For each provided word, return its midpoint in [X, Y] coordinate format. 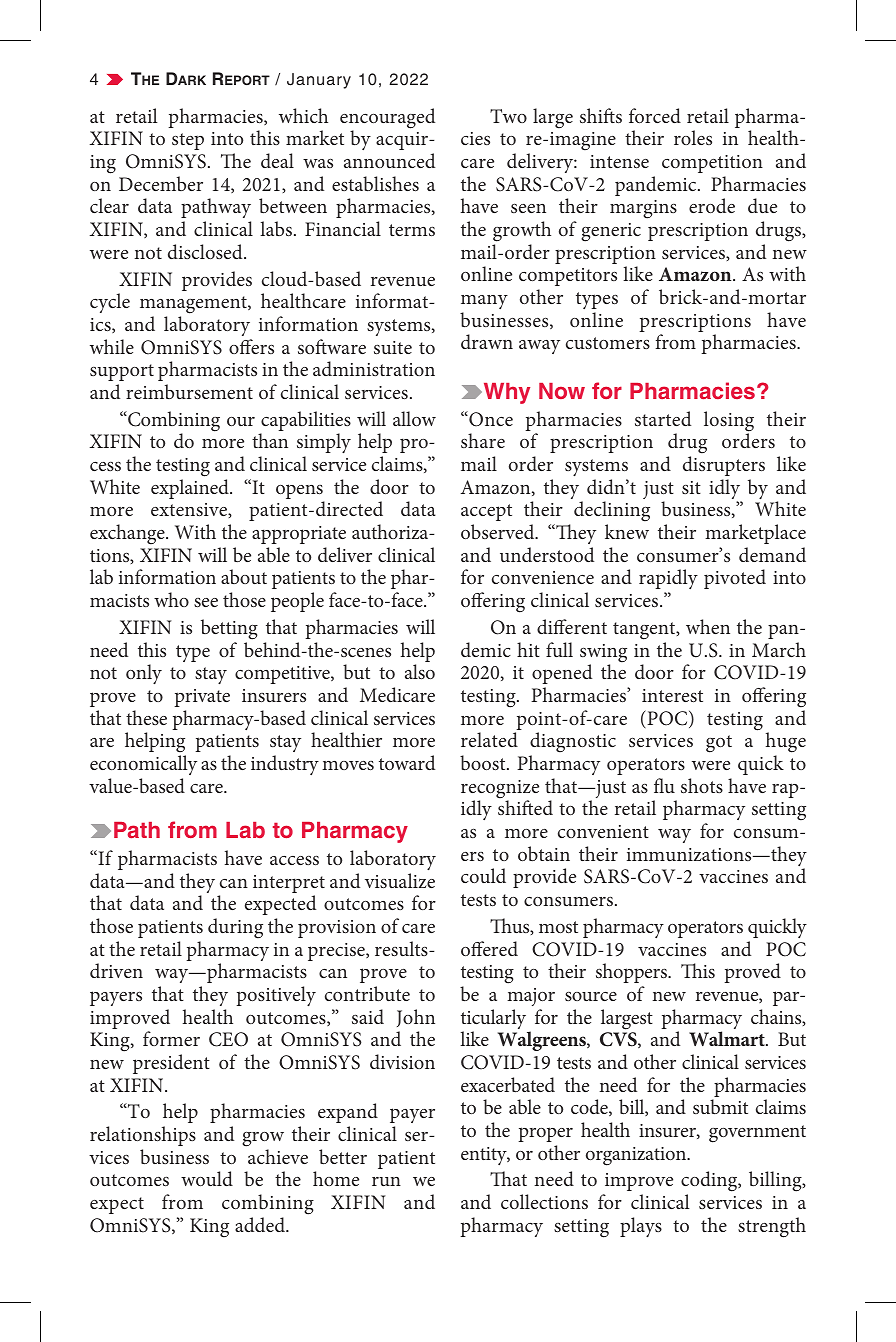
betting [229, 629]
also [420, 671]
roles [693, 137]
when [708, 626]
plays [641, 1227]
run [386, 1181]
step [188, 141]
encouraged [387, 119]
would [207, 1178]
